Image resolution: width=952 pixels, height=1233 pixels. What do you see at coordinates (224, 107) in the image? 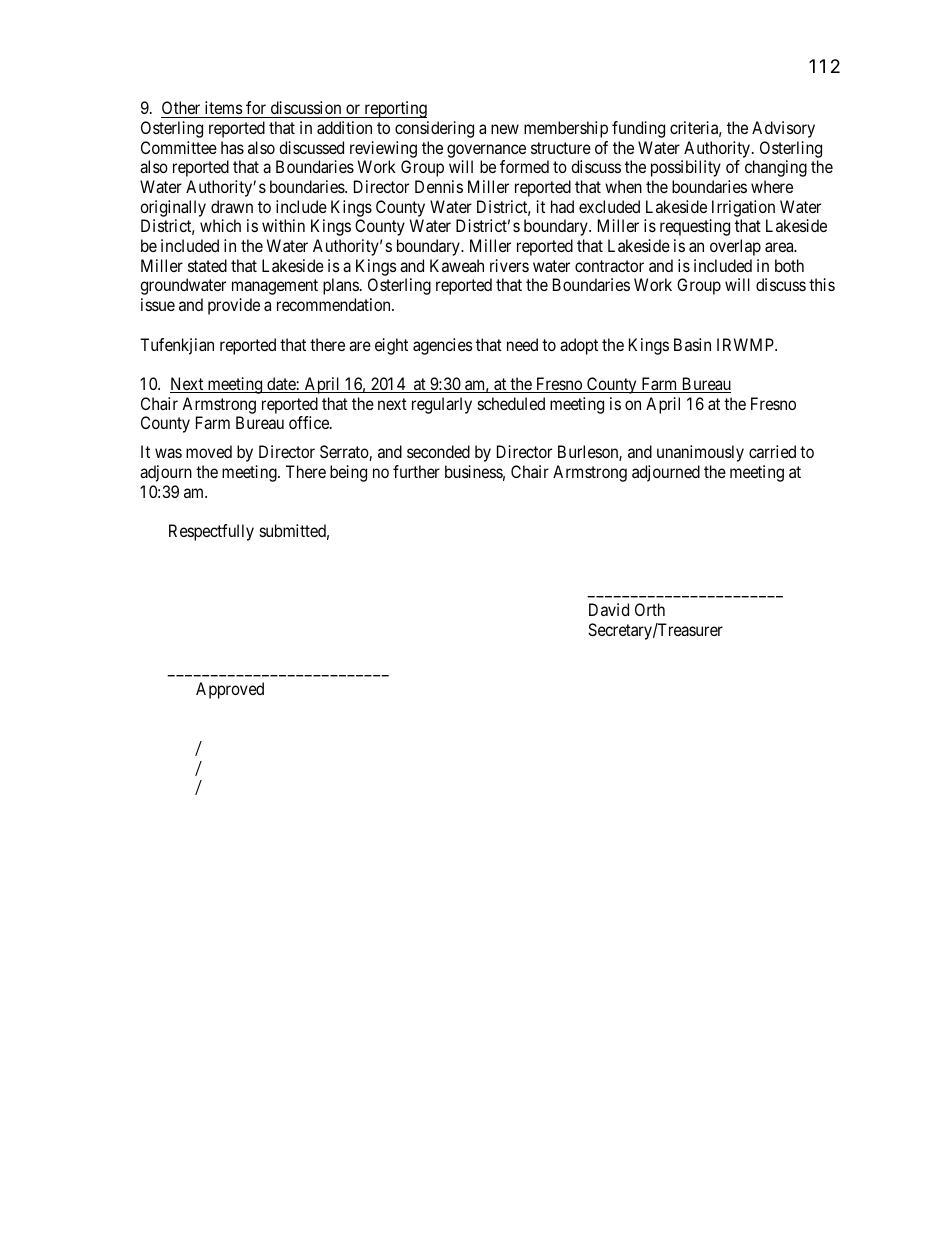
I see `items` at bounding box center [224, 107].
